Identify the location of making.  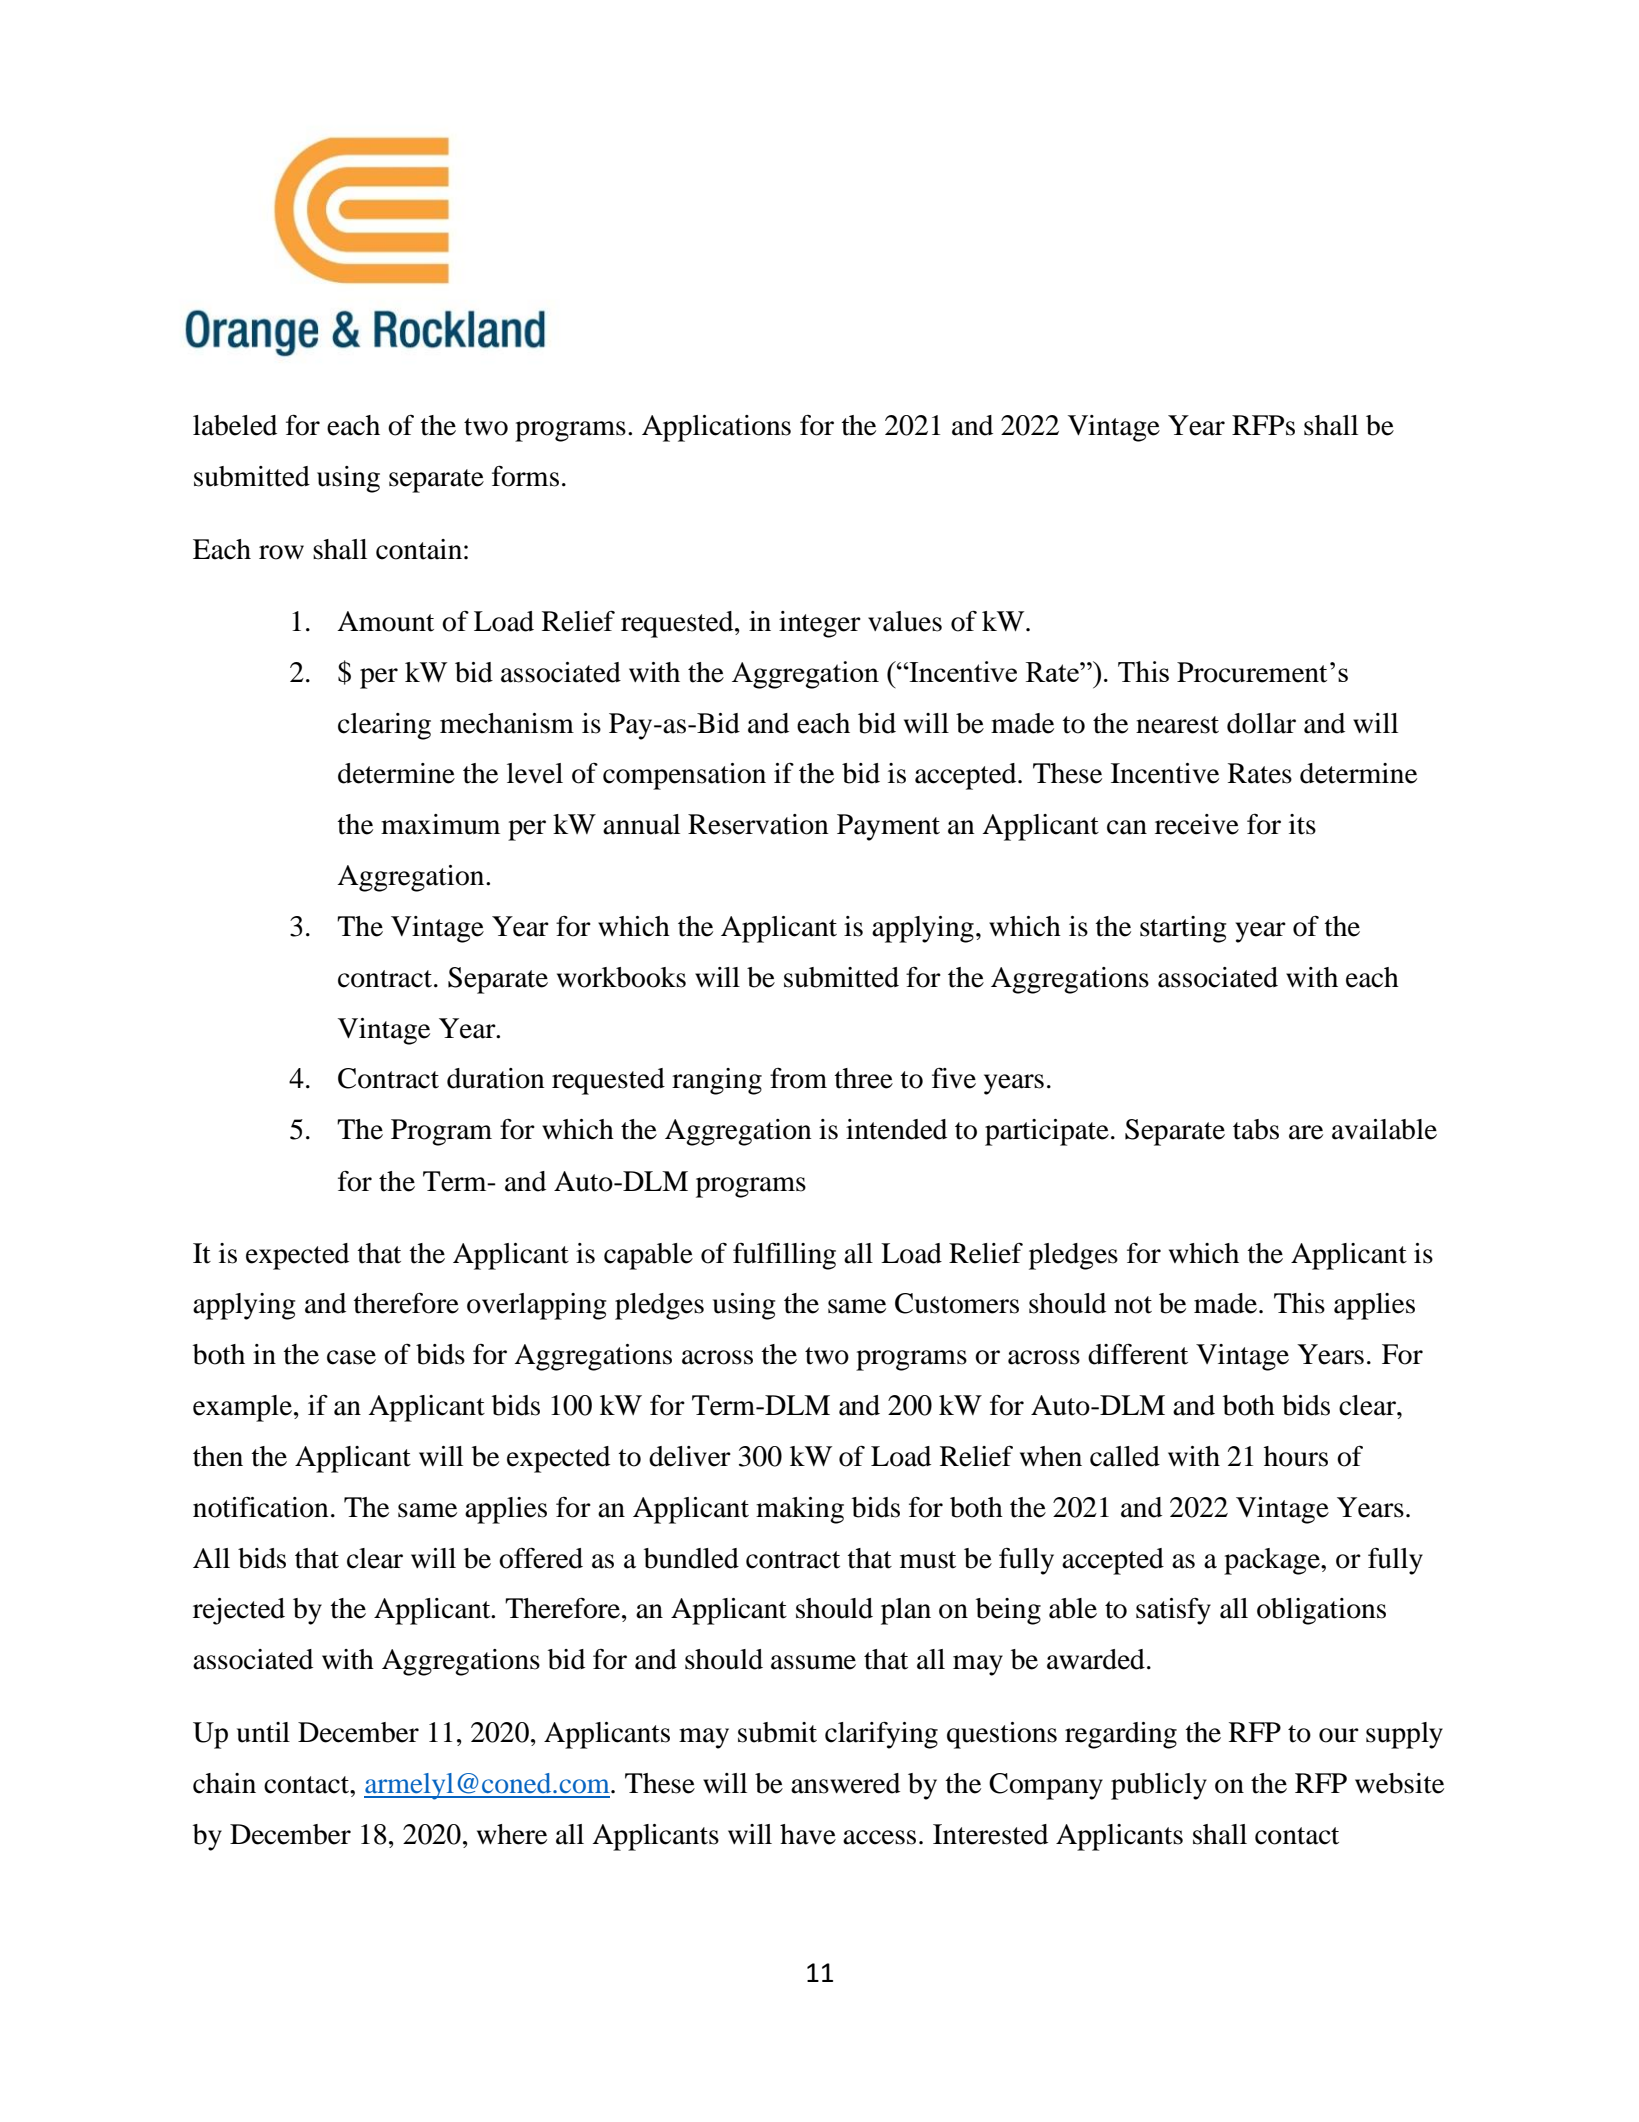
(800, 1510).
